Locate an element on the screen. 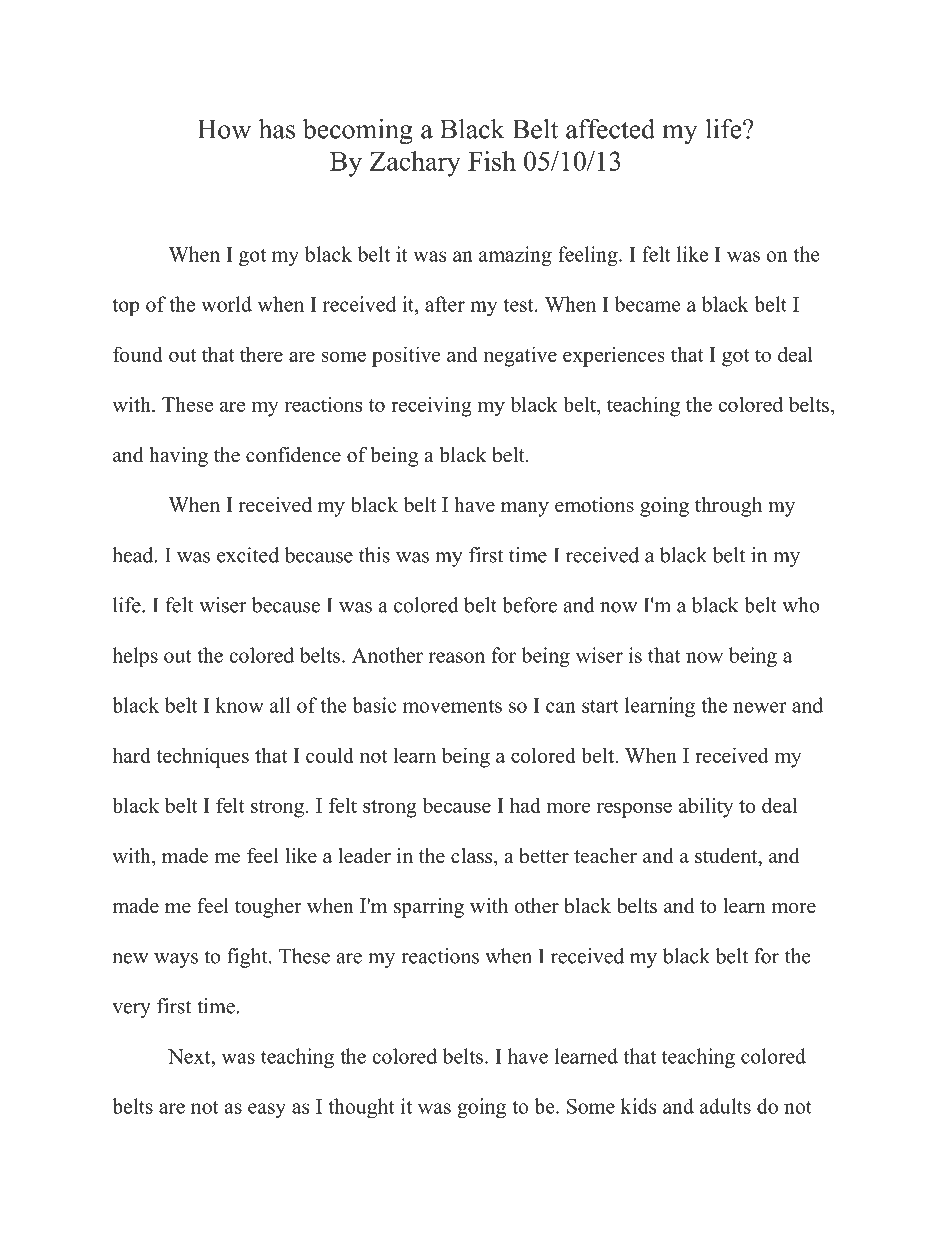 This screenshot has height=1233, width=952. ability is located at coordinates (706, 807).
